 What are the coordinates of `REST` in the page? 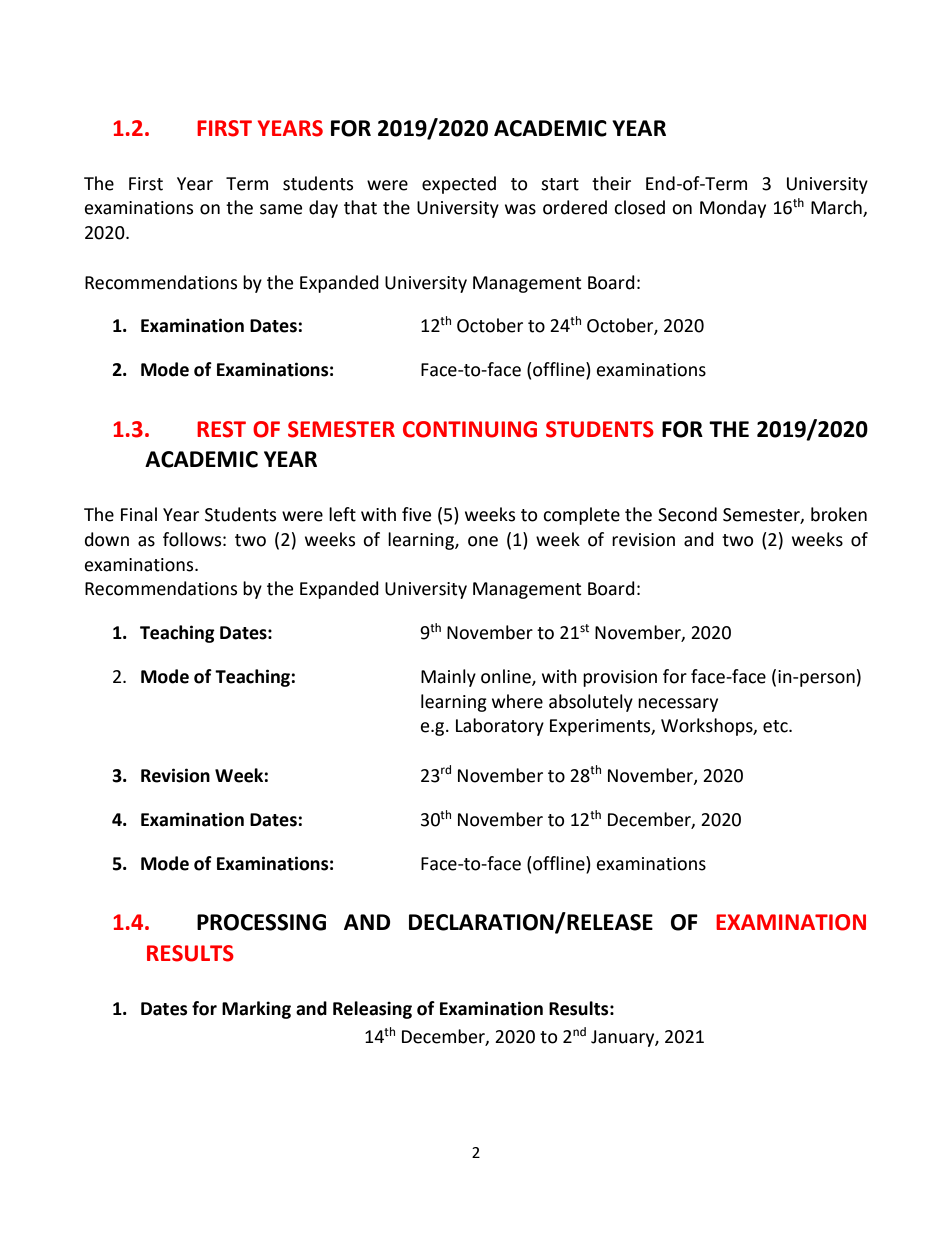 It's located at (221, 429).
